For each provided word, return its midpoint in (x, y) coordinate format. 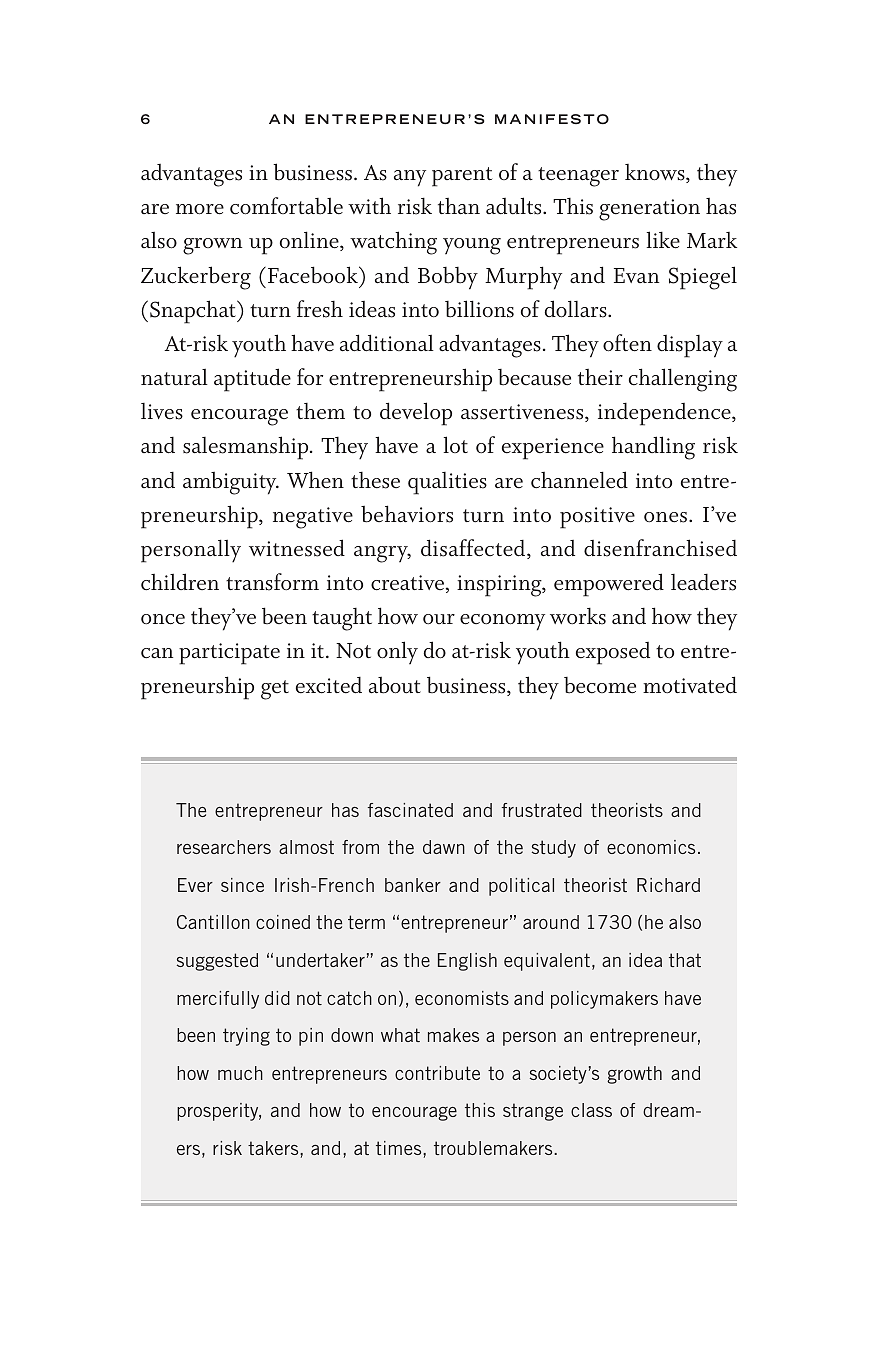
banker (413, 885)
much (240, 1073)
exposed (613, 653)
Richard (668, 885)
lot (455, 444)
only (397, 653)
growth (634, 1075)
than (459, 206)
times (400, 1148)
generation (649, 210)
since (242, 885)
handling (653, 448)
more (200, 209)
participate (229, 654)
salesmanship (247, 448)
